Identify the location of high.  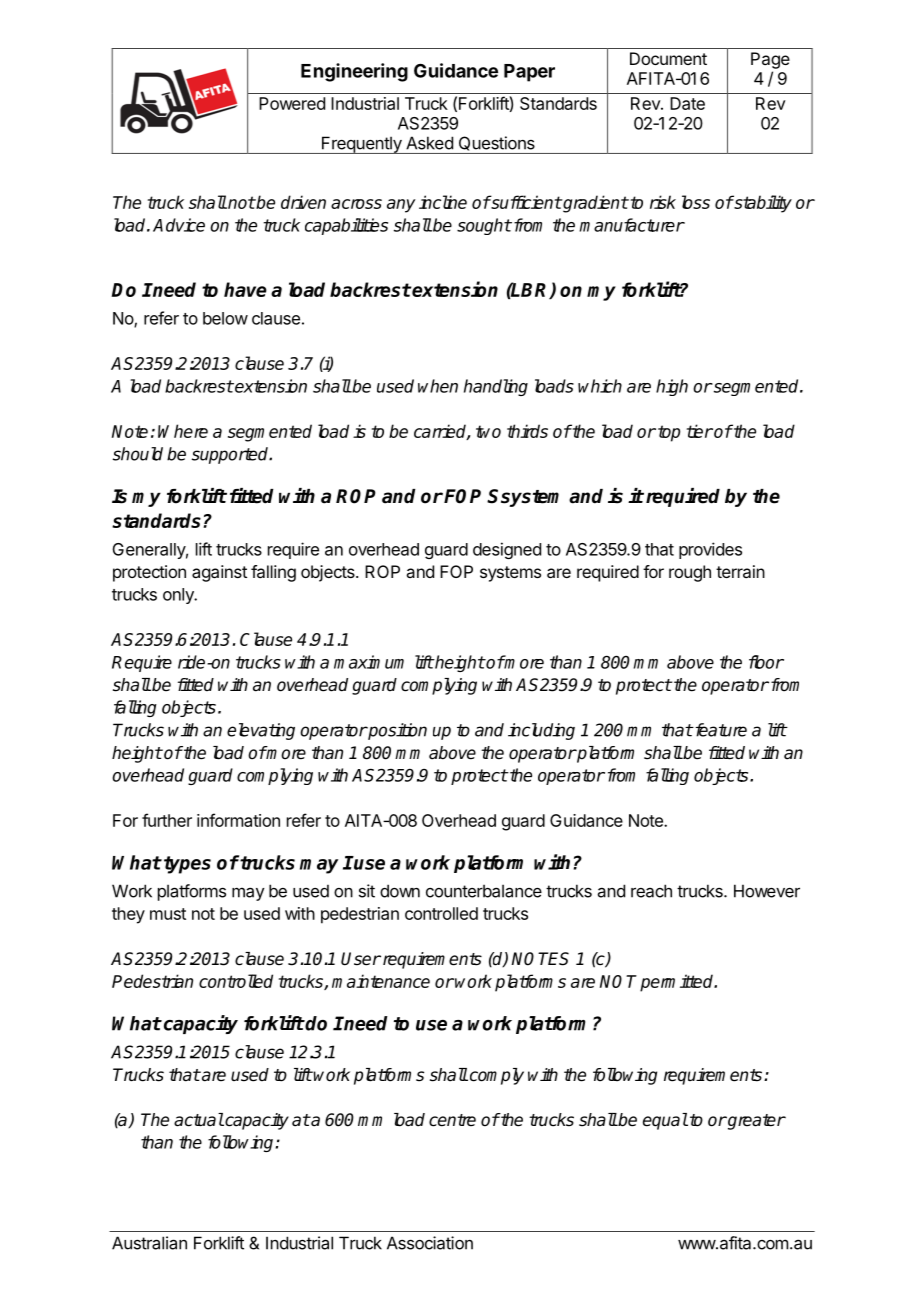
(672, 387).
